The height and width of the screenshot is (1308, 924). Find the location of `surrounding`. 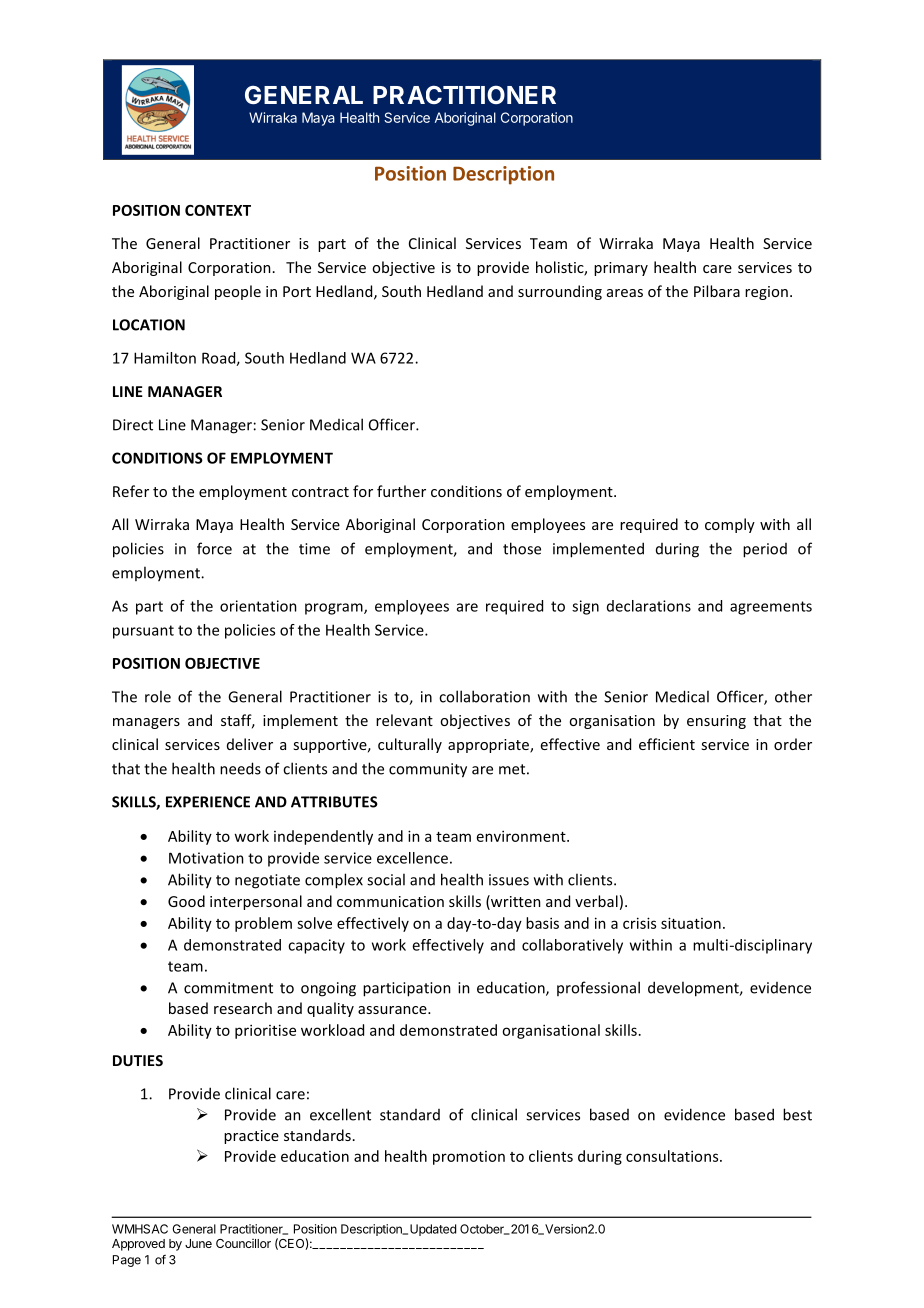

surrounding is located at coordinates (560, 292).
